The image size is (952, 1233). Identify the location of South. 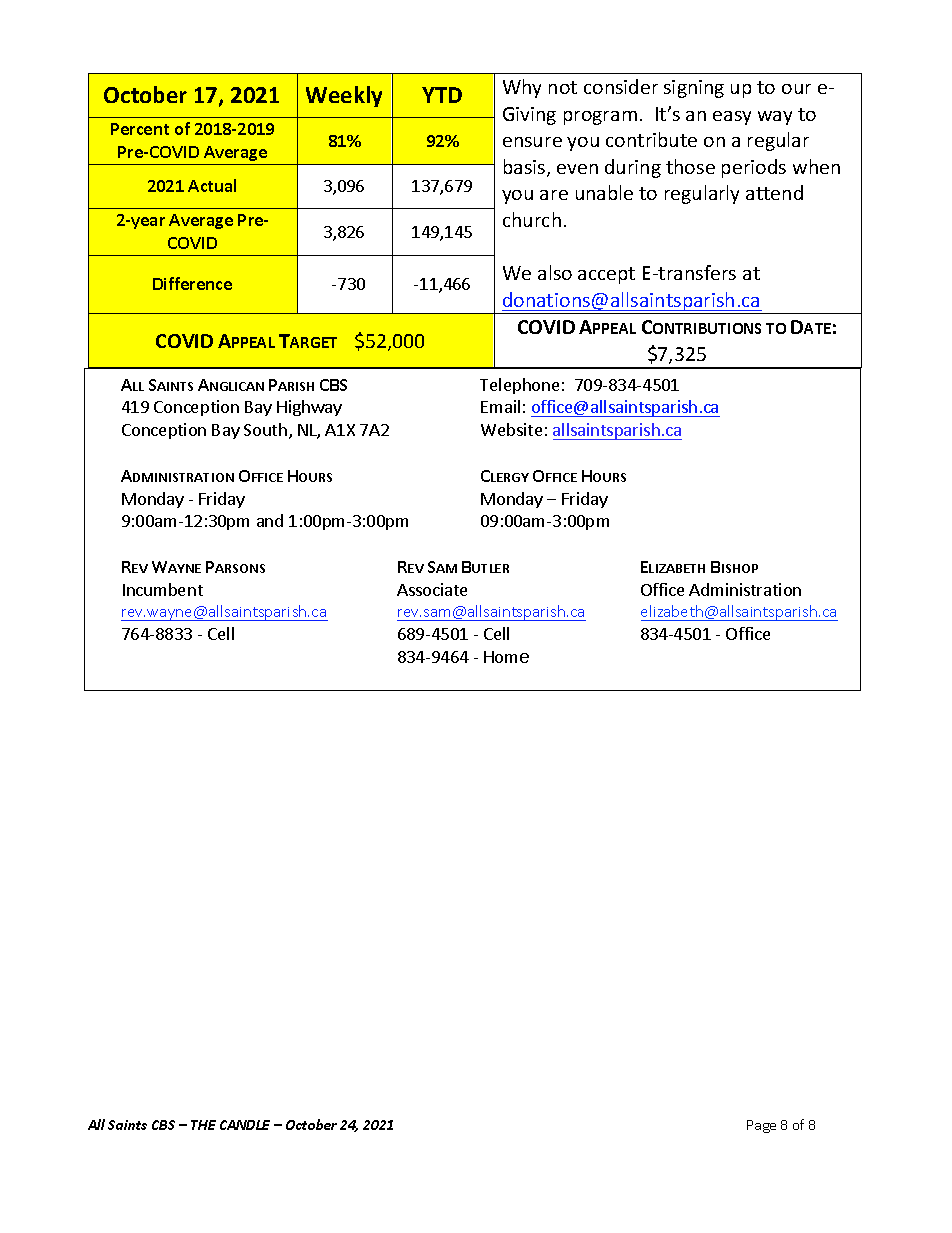
(265, 429).
